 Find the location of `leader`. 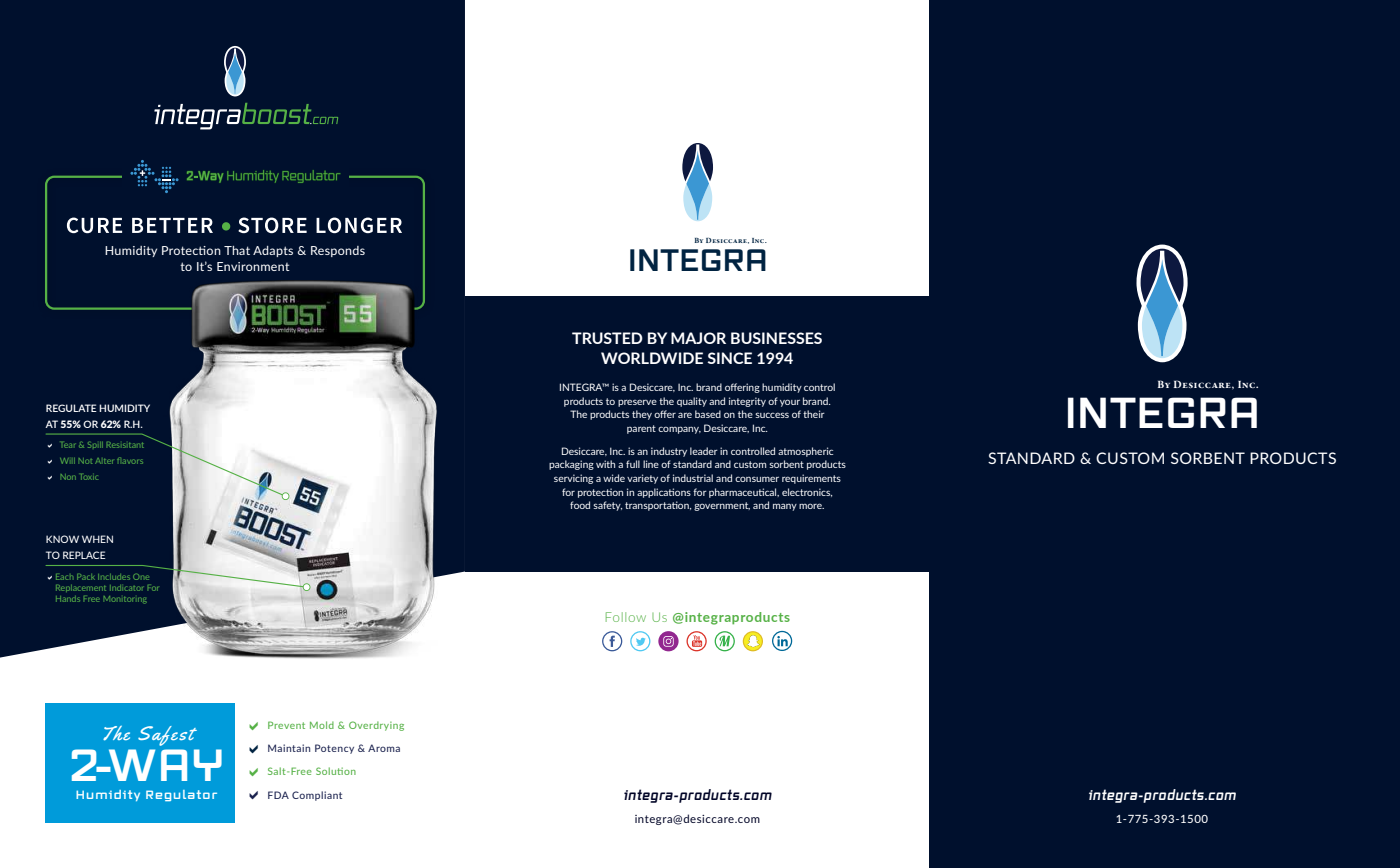

leader is located at coordinates (704, 451).
